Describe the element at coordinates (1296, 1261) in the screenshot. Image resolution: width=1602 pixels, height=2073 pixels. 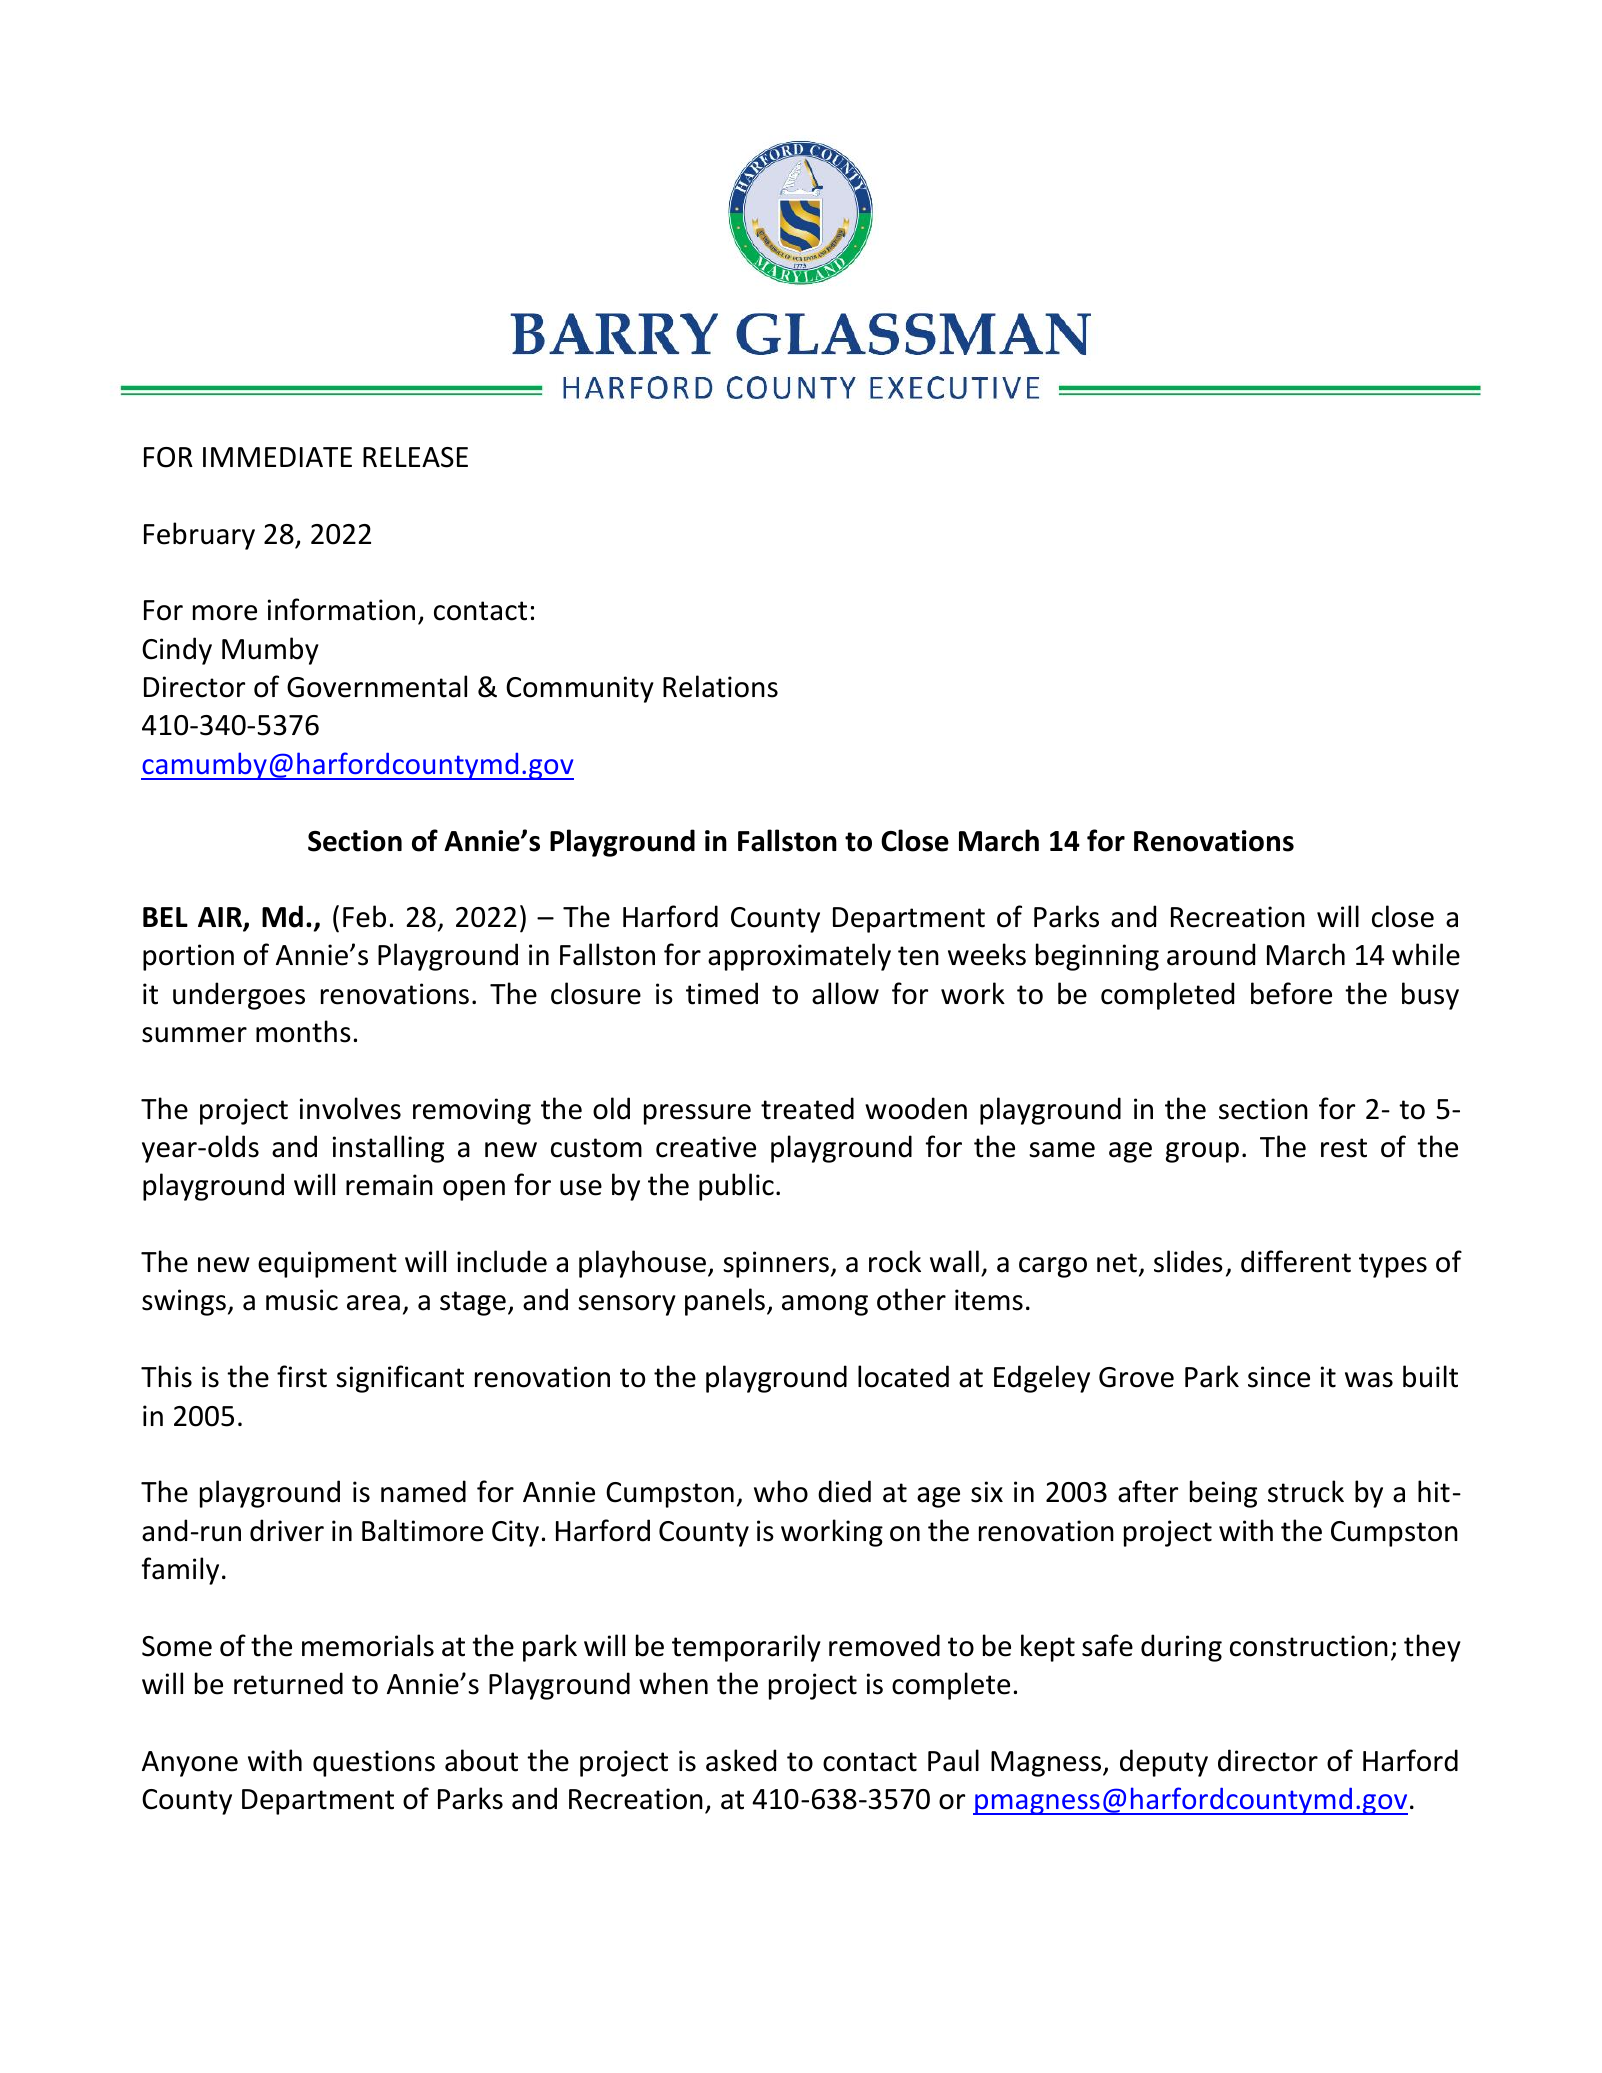
I see `different` at that location.
